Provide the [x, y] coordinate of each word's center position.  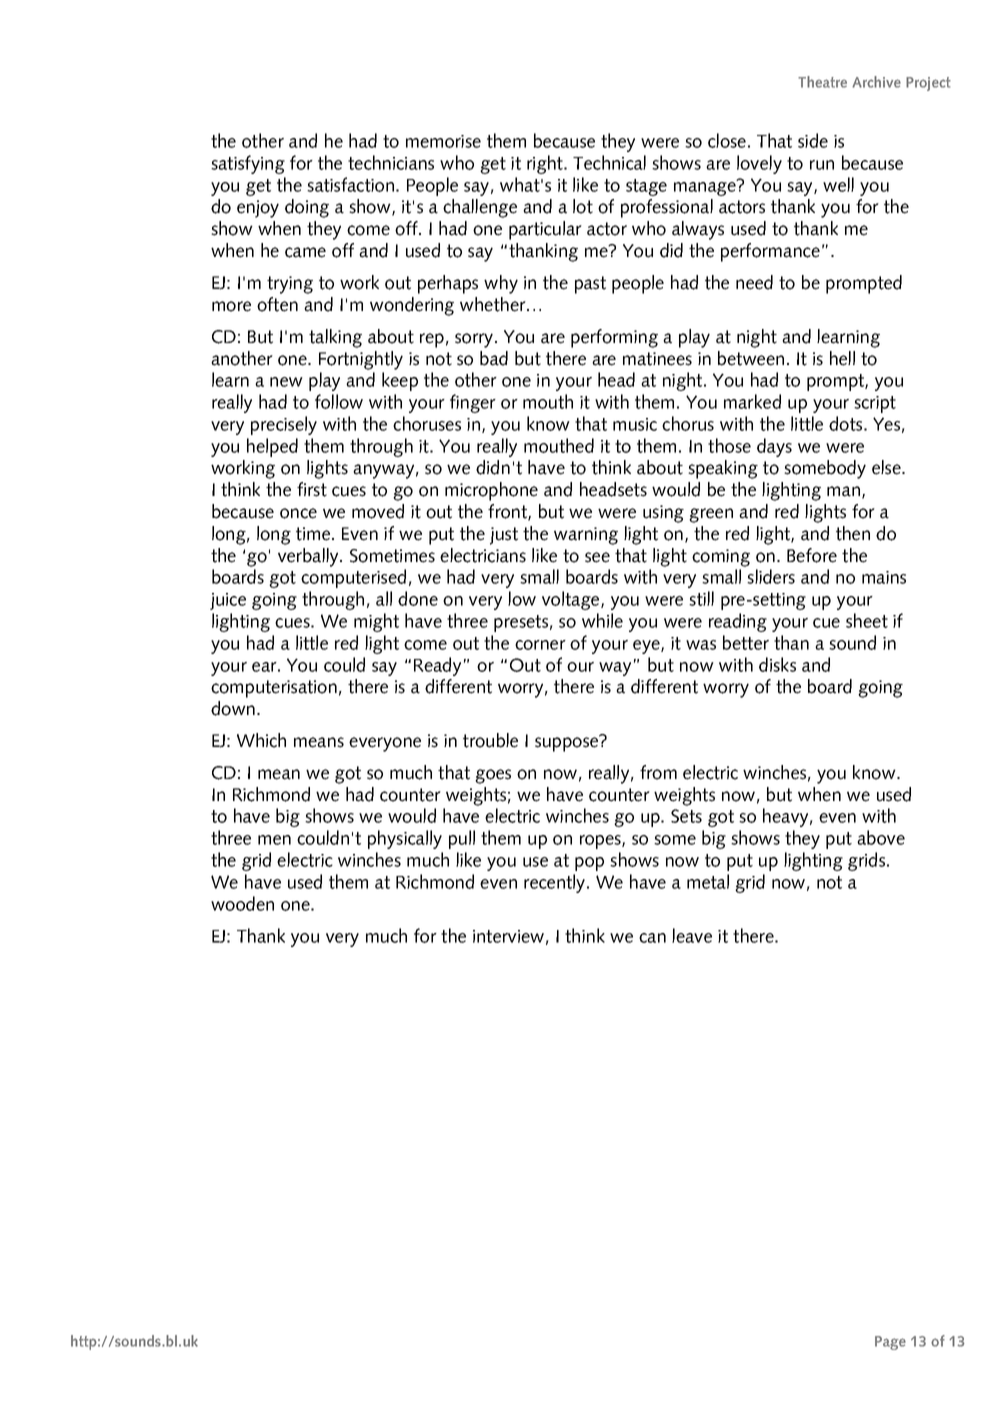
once [298, 513]
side [813, 140]
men [274, 840]
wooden [242, 903]
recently [556, 883]
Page [890, 1343]
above [881, 837]
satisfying [248, 164]
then [853, 533]
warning [586, 536]
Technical [609, 162]
